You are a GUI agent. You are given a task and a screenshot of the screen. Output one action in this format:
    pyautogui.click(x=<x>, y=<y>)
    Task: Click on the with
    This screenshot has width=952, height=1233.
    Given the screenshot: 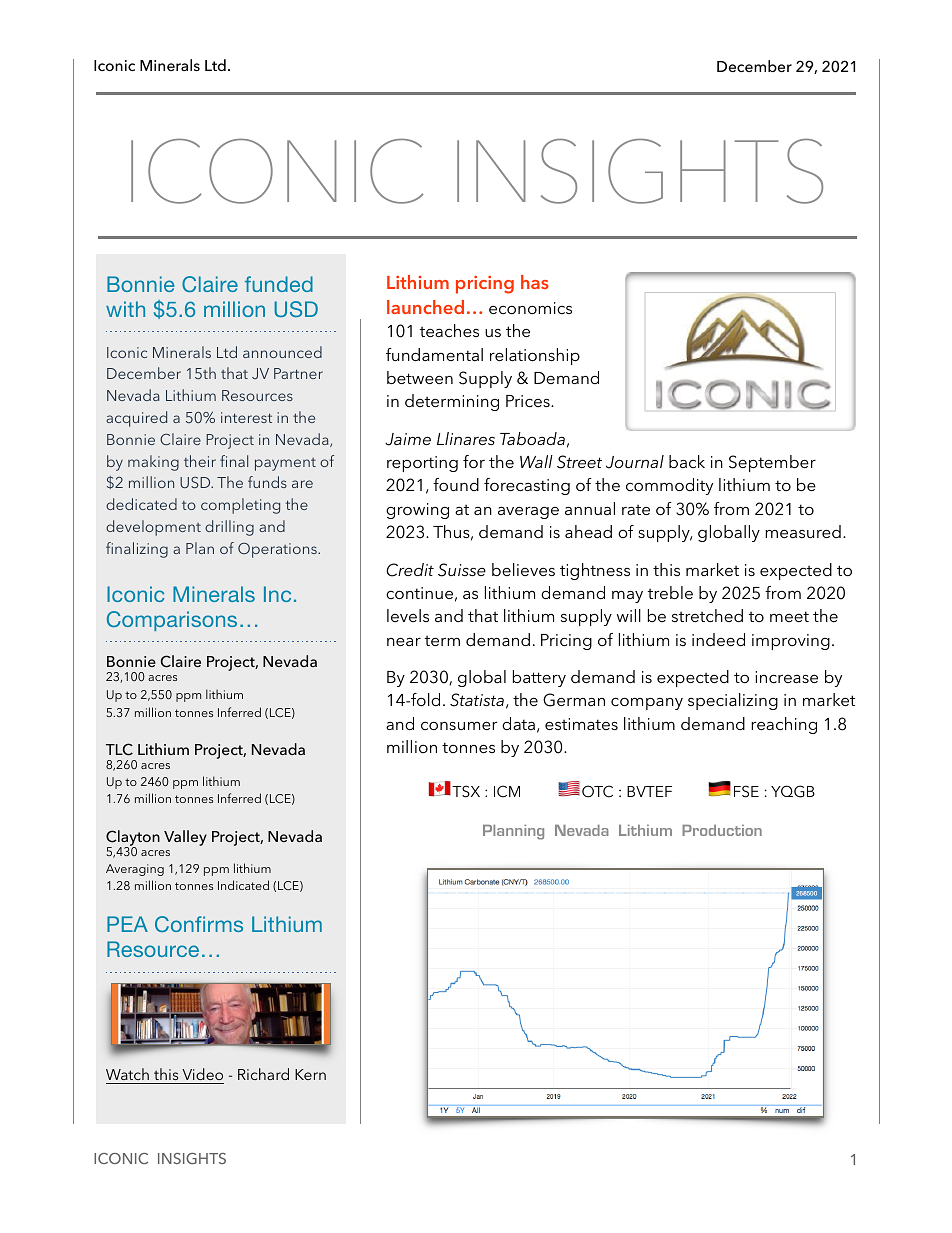 What is the action you would take?
    pyautogui.click(x=125, y=309)
